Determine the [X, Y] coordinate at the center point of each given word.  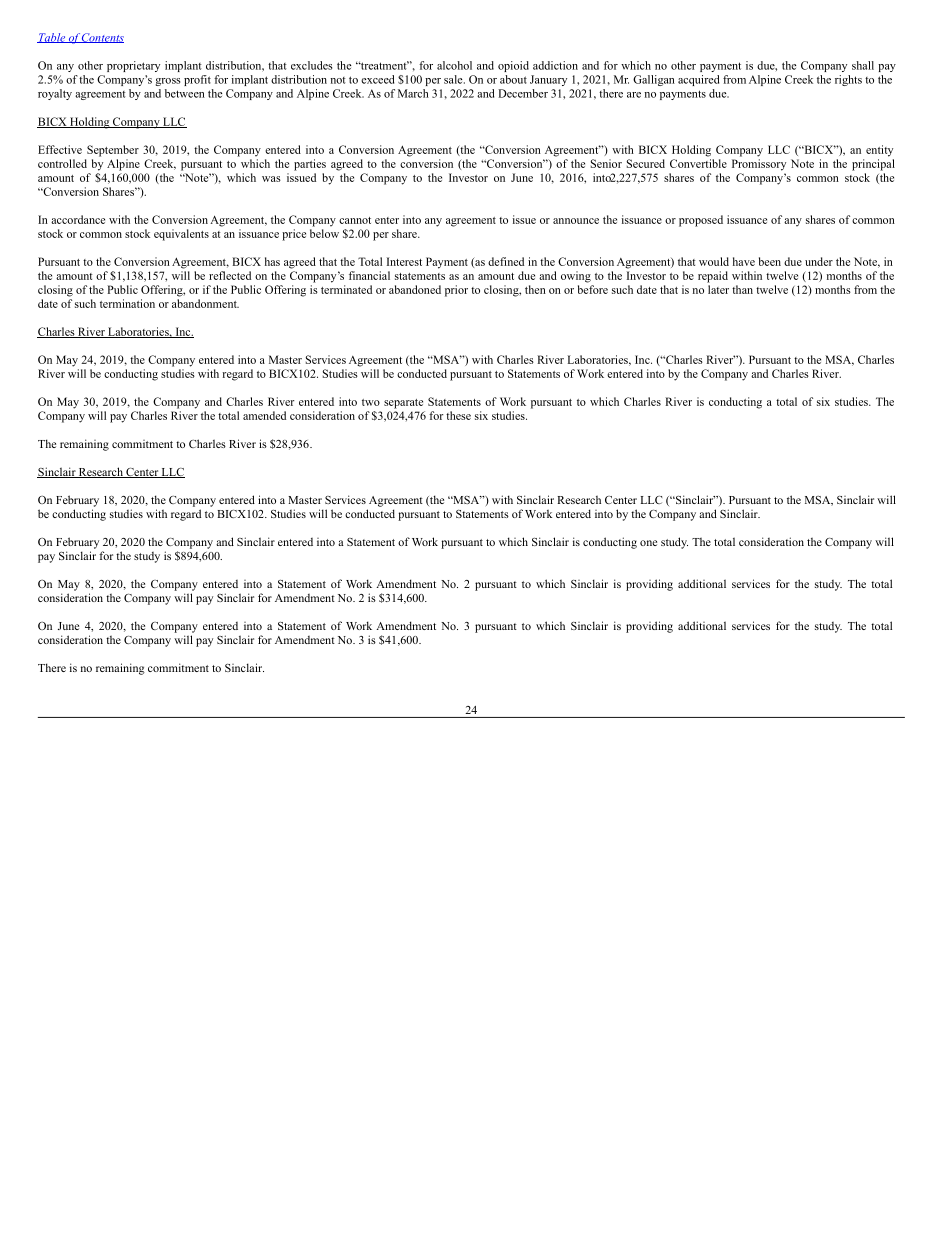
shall [863, 65]
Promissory [759, 165]
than [742, 289]
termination [127, 303]
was [271, 179]
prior [456, 291]
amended [264, 415]
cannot [355, 220]
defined [506, 261]
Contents [102, 38]
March [413, 93]
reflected [230, 275]
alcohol [454, 65]
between [185, 93]
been [770, 261]
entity [879, 151]
